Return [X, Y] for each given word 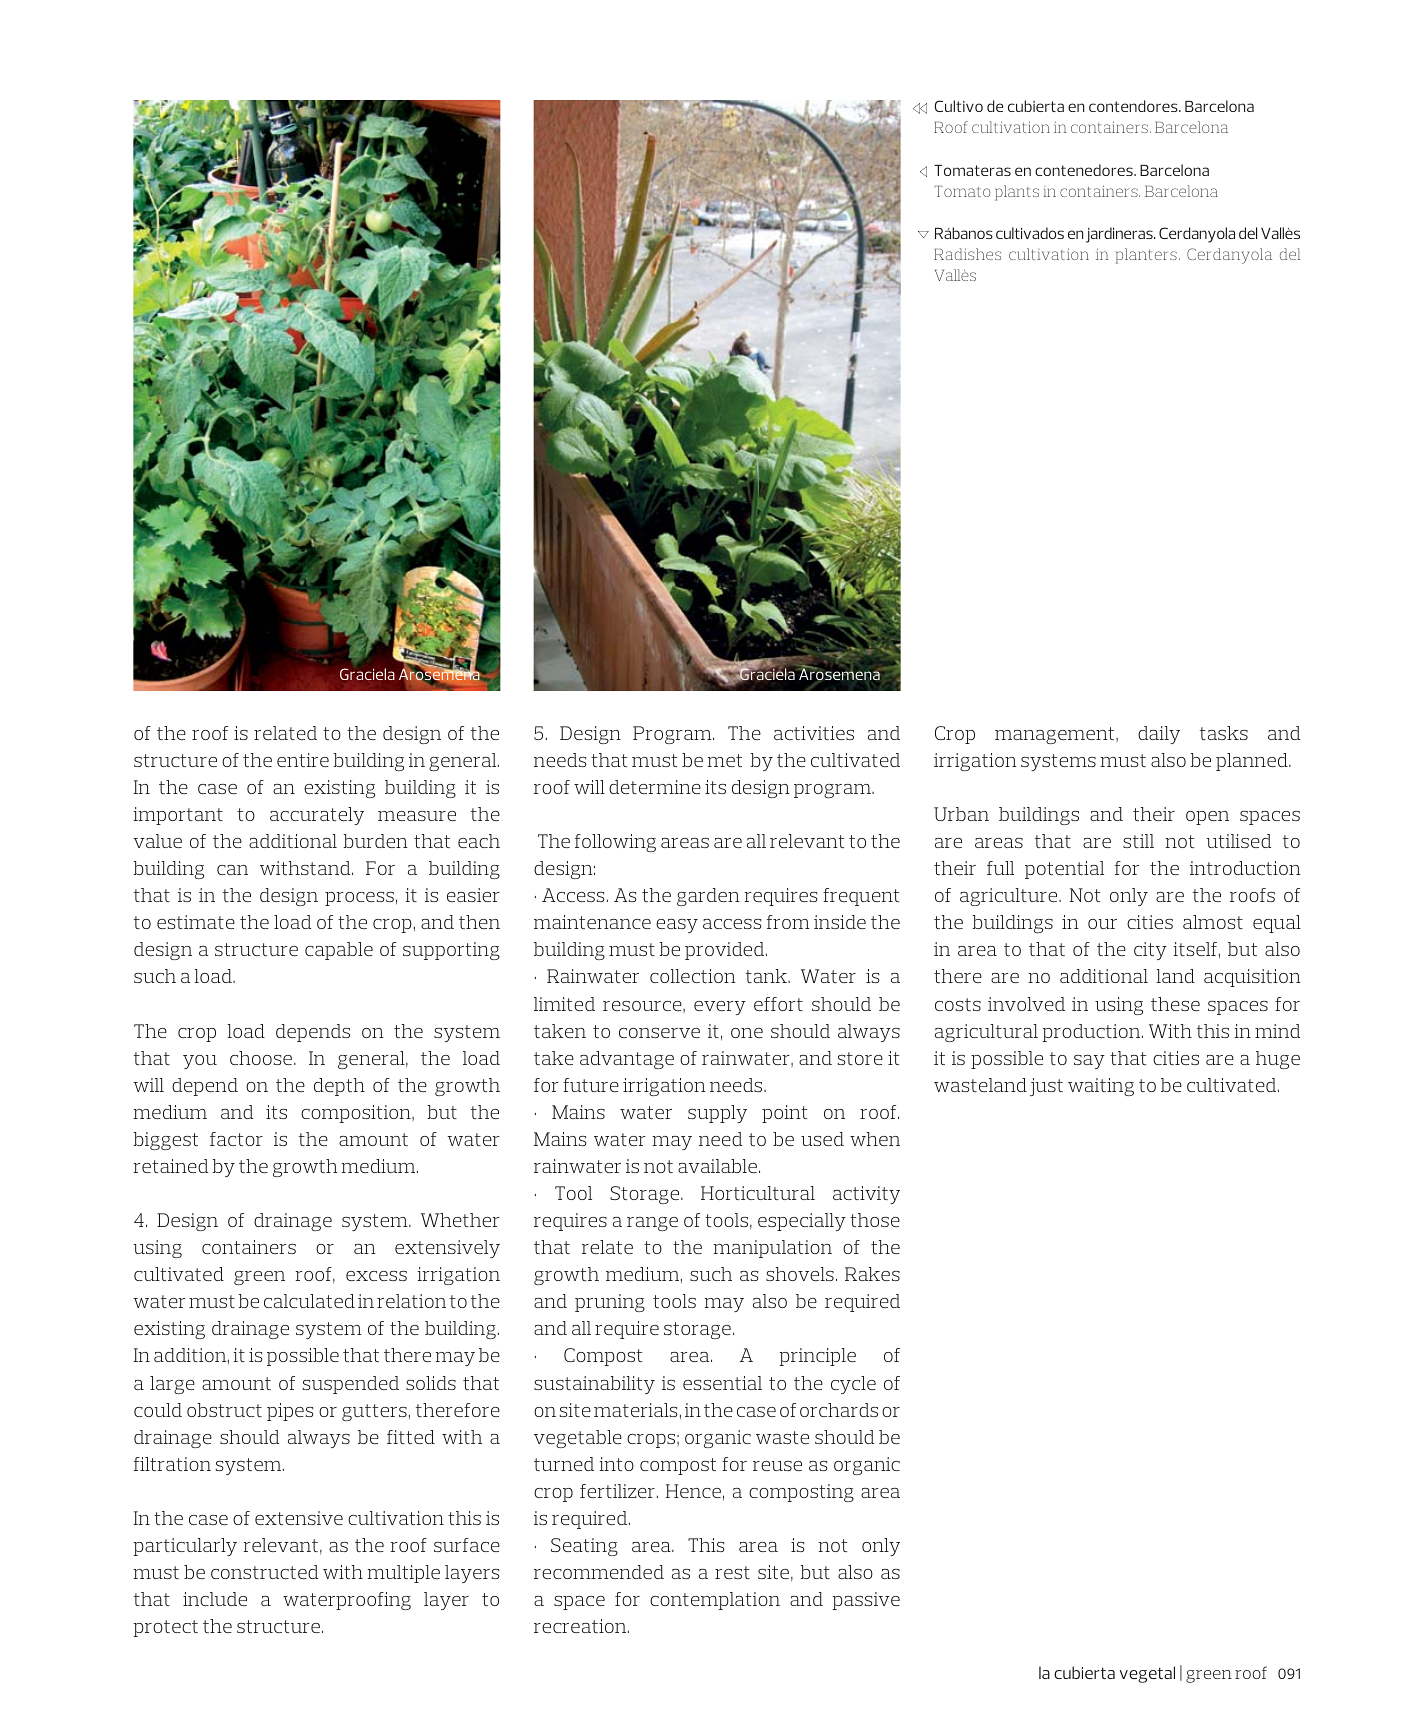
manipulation [773, 1249]
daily [1159, 735]
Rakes [872, 1274]
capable [339, 951]
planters [1146, 256]
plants [1017, 193]
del [1290, 254]
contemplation [715, 1601]
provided [726, 951]
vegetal [1147, 1674]
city [1150, 951]
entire [303, 760]
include [215, 1599]
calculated [309, 1301]
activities [814, 733]
